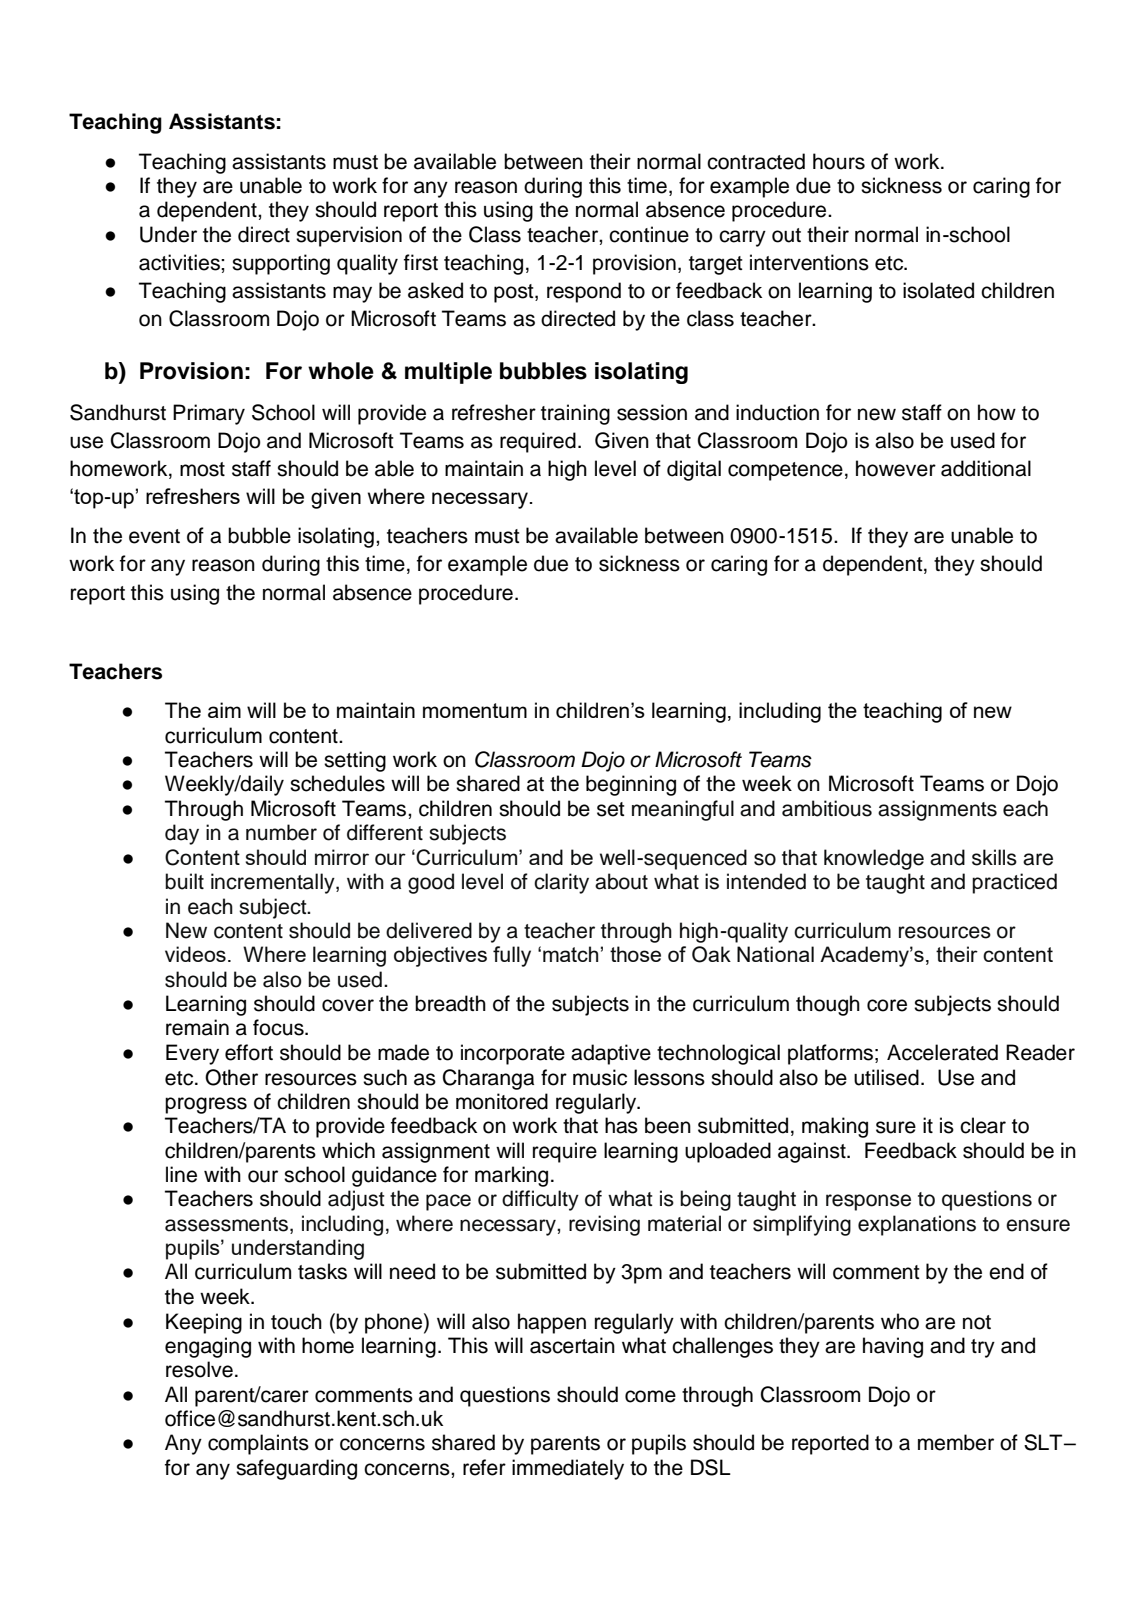 Image resolution: width=1148 pixels, height=1624 pixels. Describe the element at coordinates (281, 264) in the page. I see `supporting` at that location.
